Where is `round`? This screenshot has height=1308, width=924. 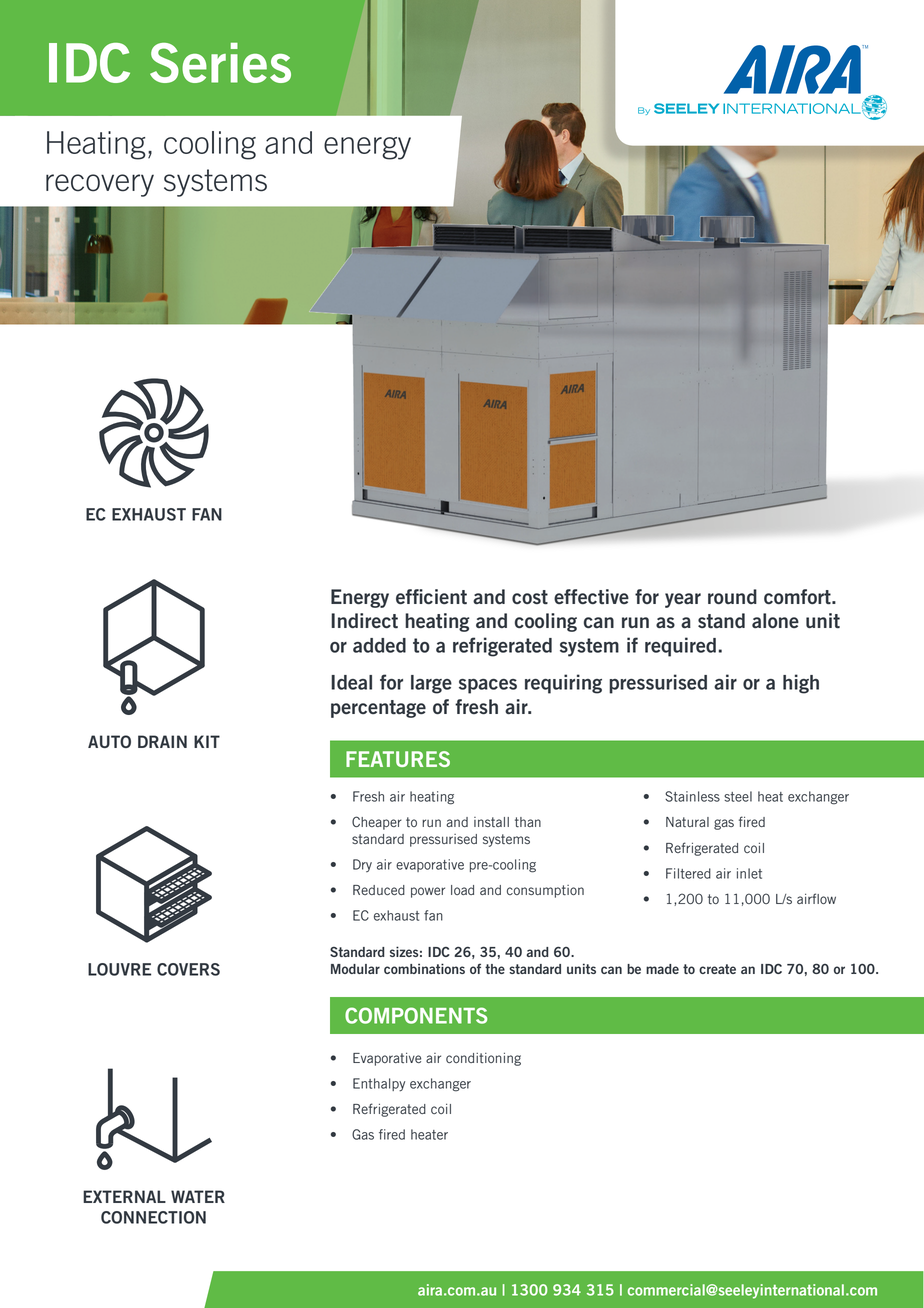
round is located at coordinates (732, 596).
